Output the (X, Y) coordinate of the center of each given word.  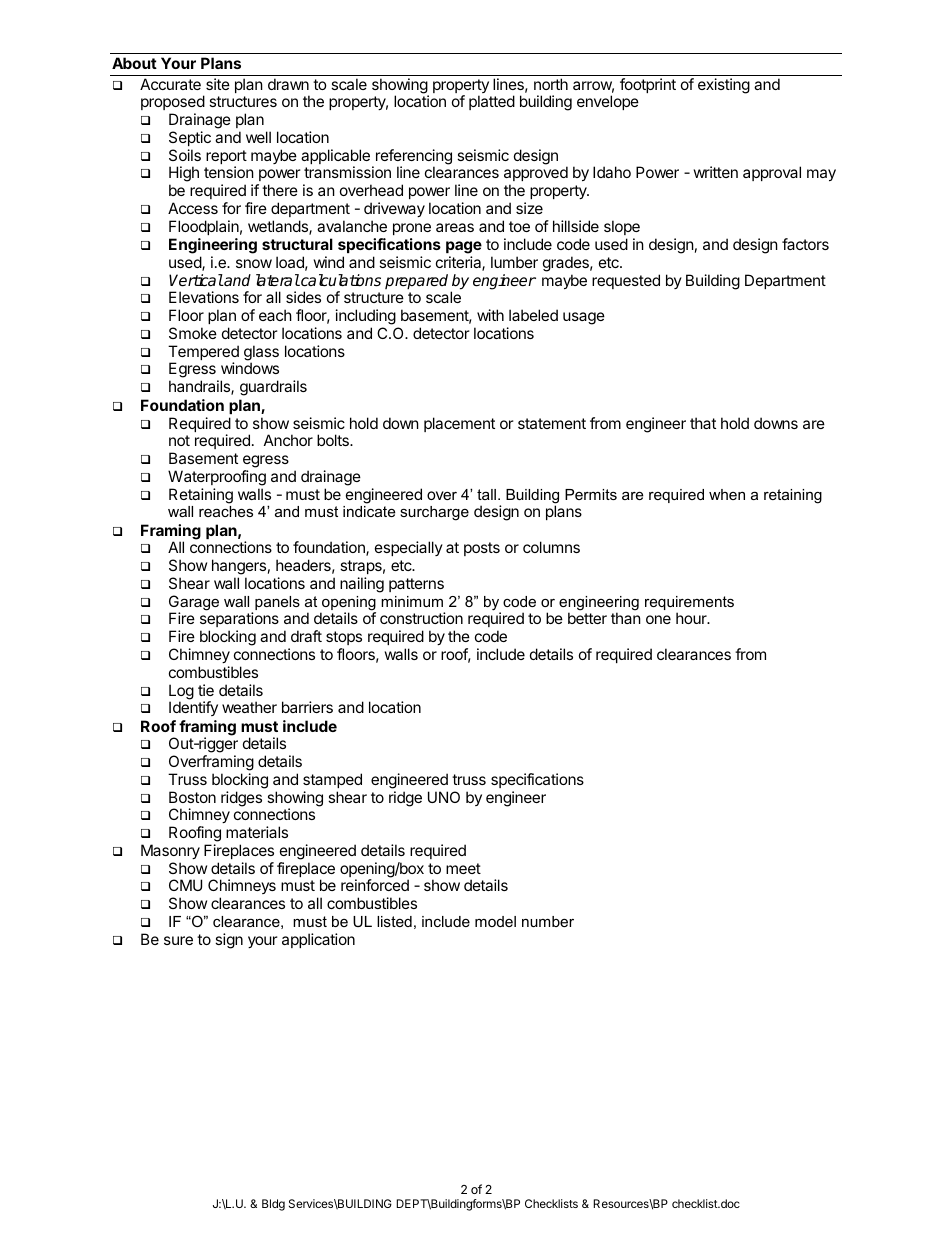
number (548, 921)
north (551, 84)
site (218, 84)
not (179, 440)
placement (459, 424)
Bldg (273, 1205)
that (703, 423)
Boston (192, 797)
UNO (444, 797)
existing (724, 86)
